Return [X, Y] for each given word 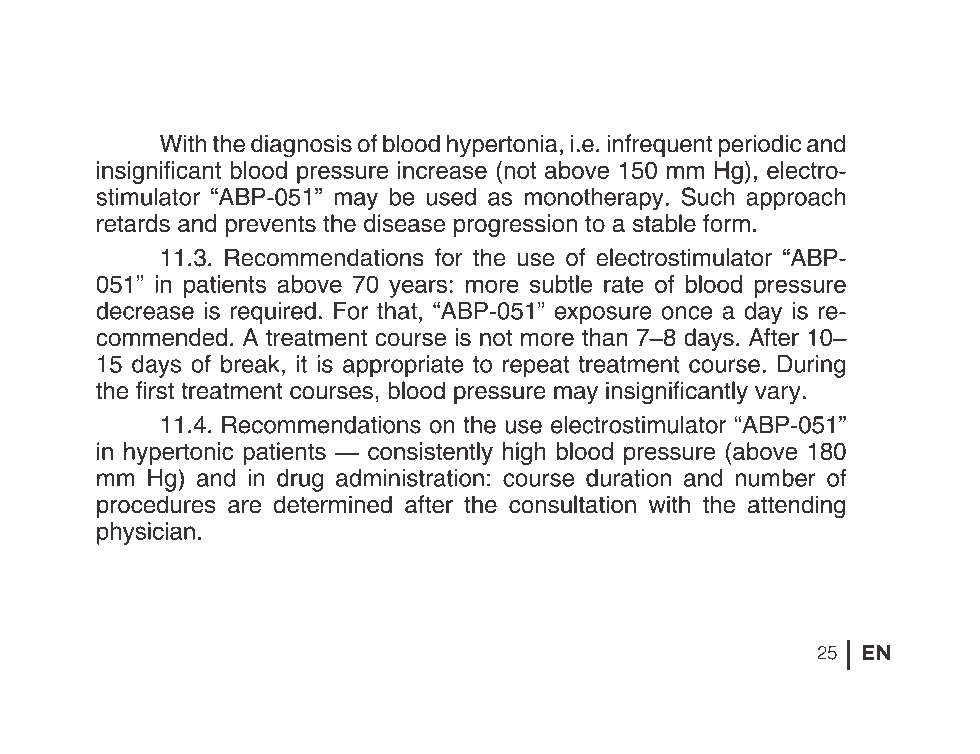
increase [442, 170]
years [418, 288]
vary [779, 395]
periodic [760, 145]
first [155, 390]
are [244, 507]
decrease [145, 311]
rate [624, 284]
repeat [536, 367]
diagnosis [301, 146]
